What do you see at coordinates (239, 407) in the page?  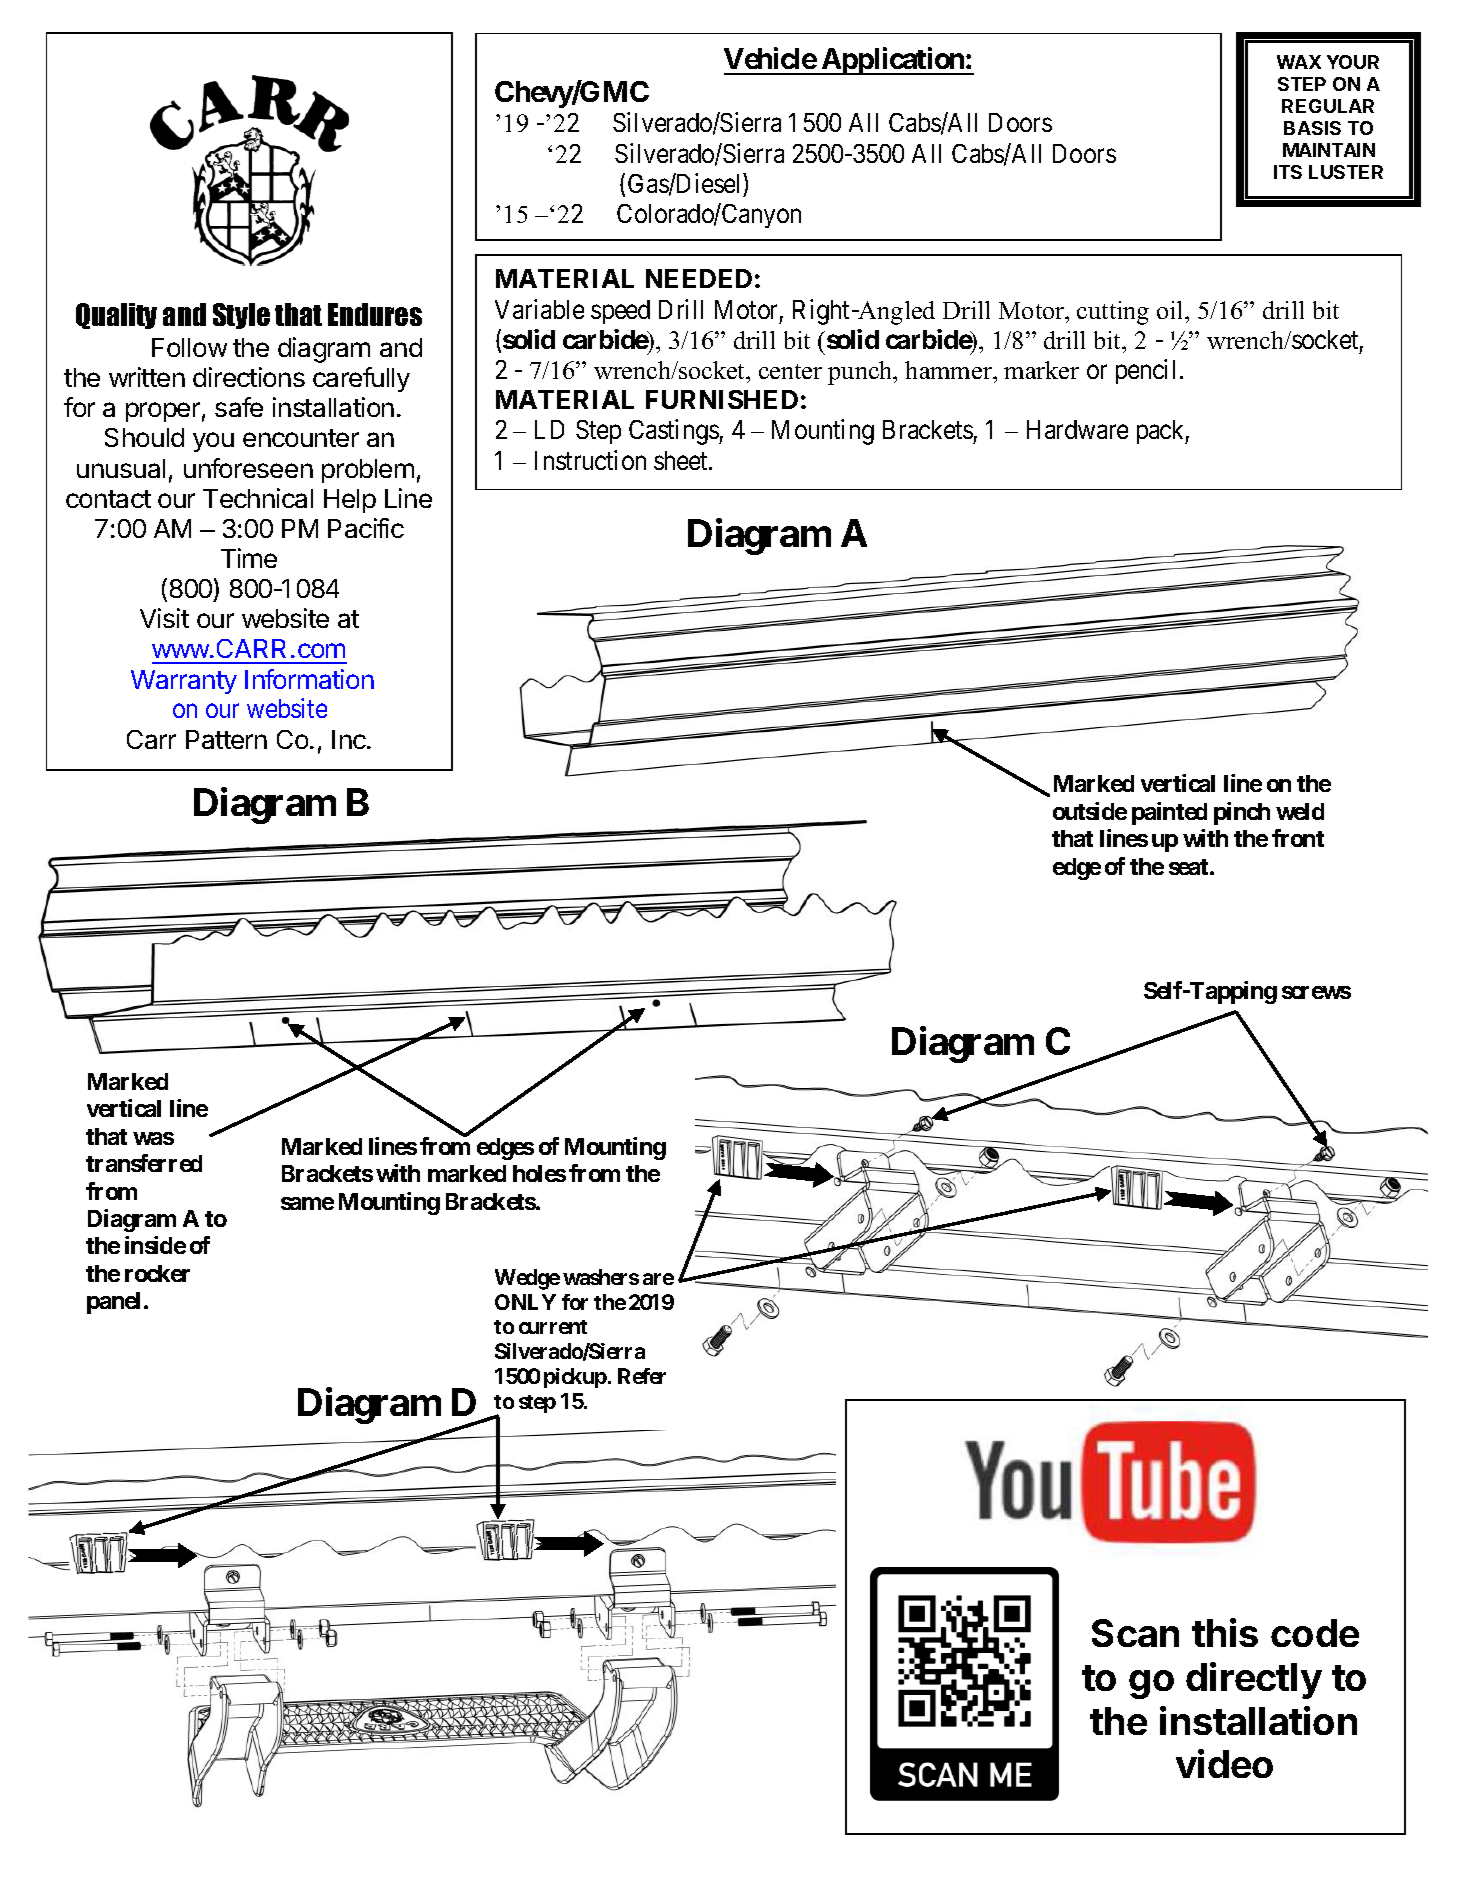 I see `safe` at bounding box center [239, 407].
